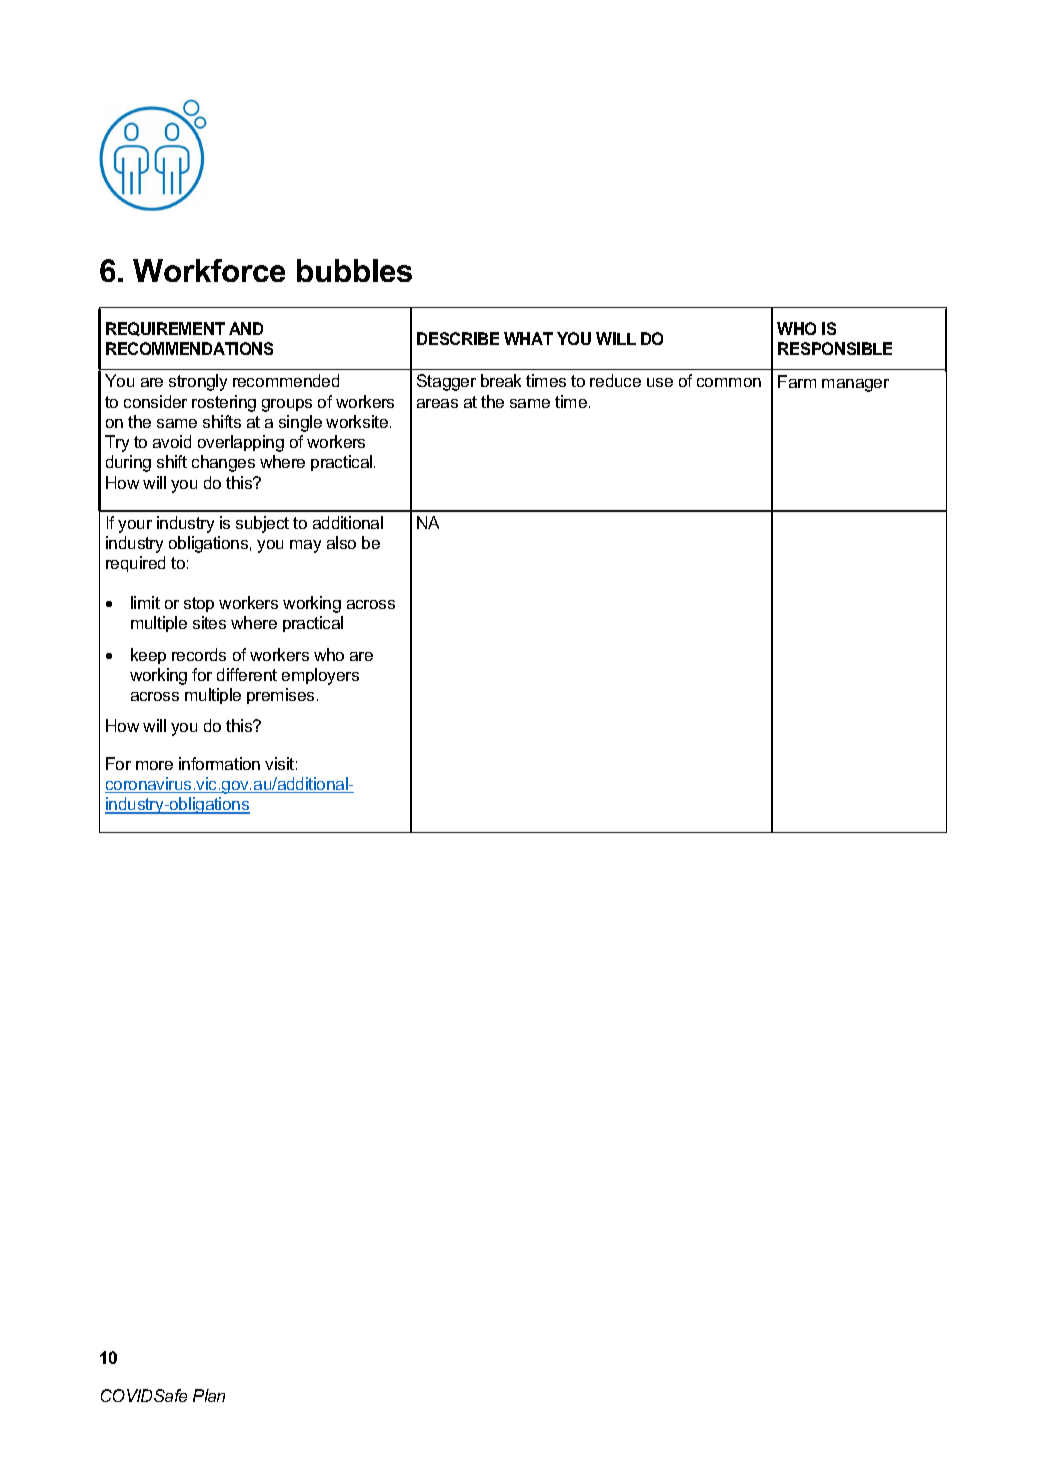 Image resolution: width=1046 pixels, height=1480 pixels. What do you see at coordinates (154, 765) in the screenshot?
I see `more` at bounding box center [154, 765].
